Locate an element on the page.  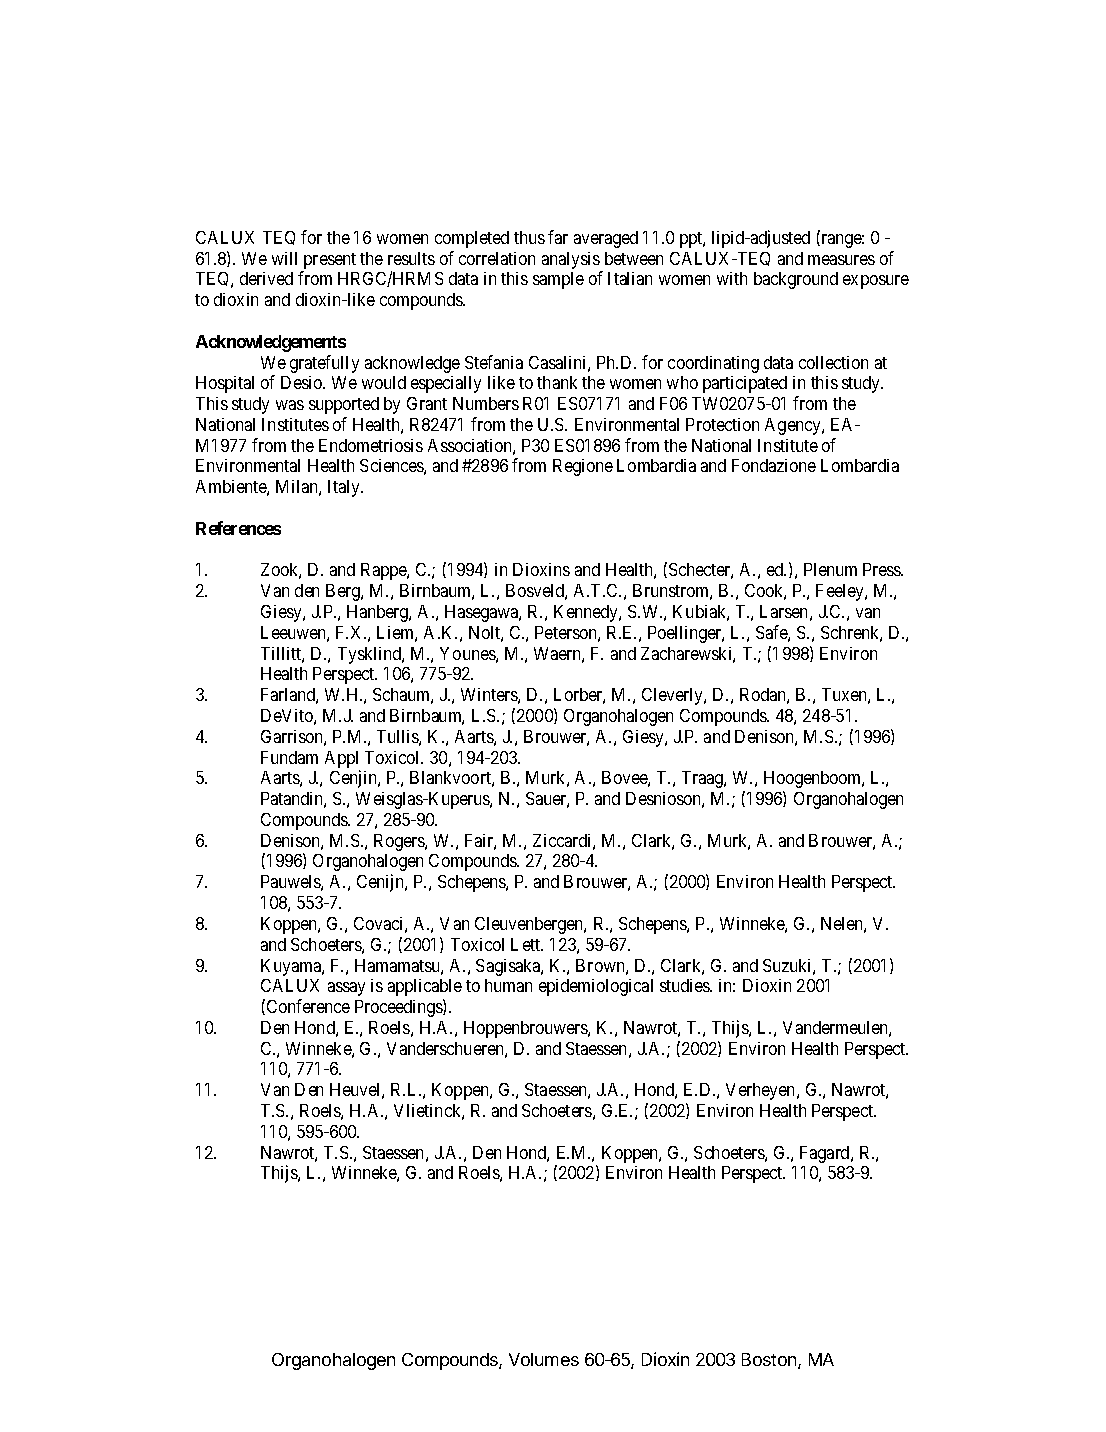
will is located at coordinates (284, 258).
